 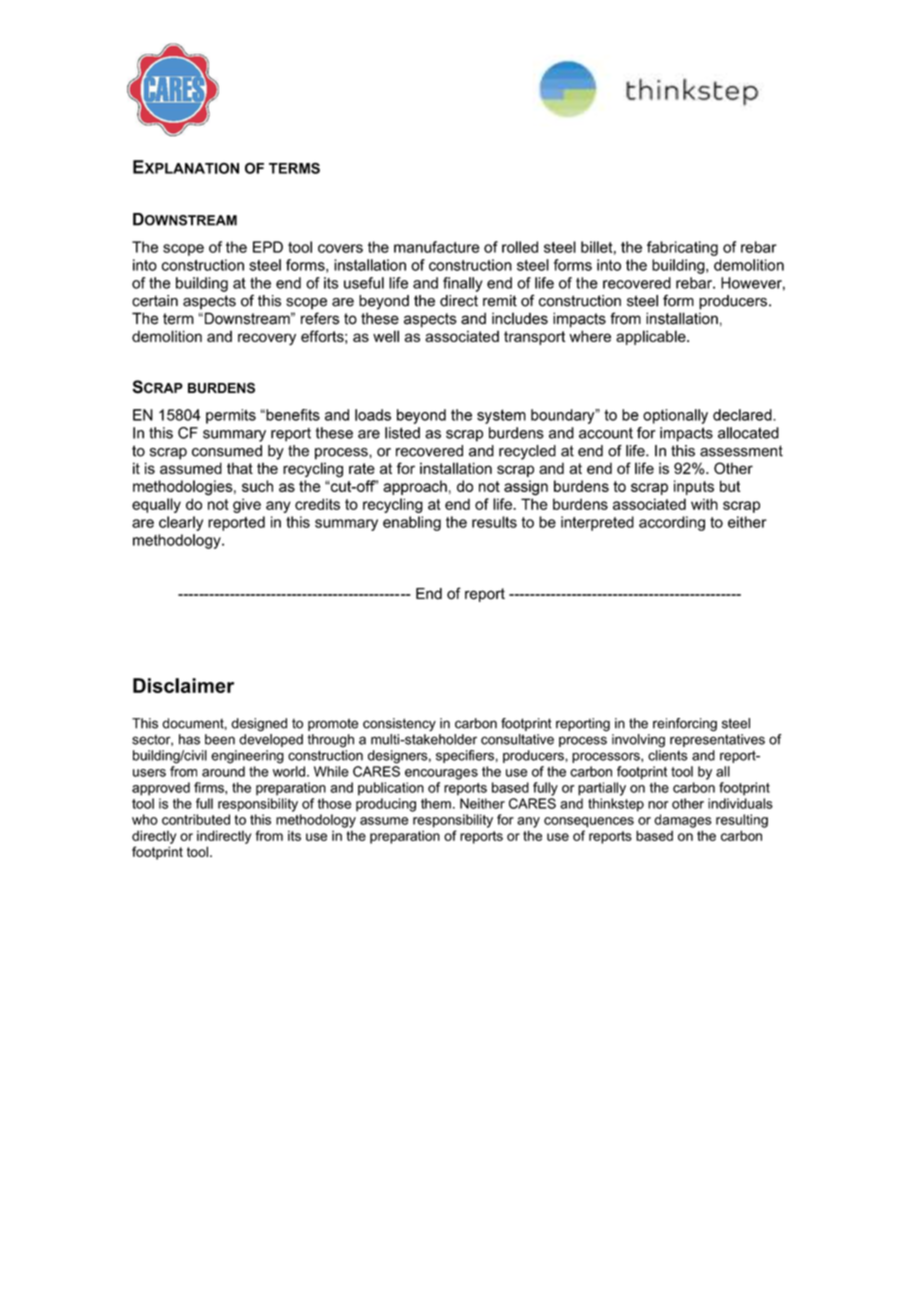 I want to click on fabricating, so click(x=682, y=248).
